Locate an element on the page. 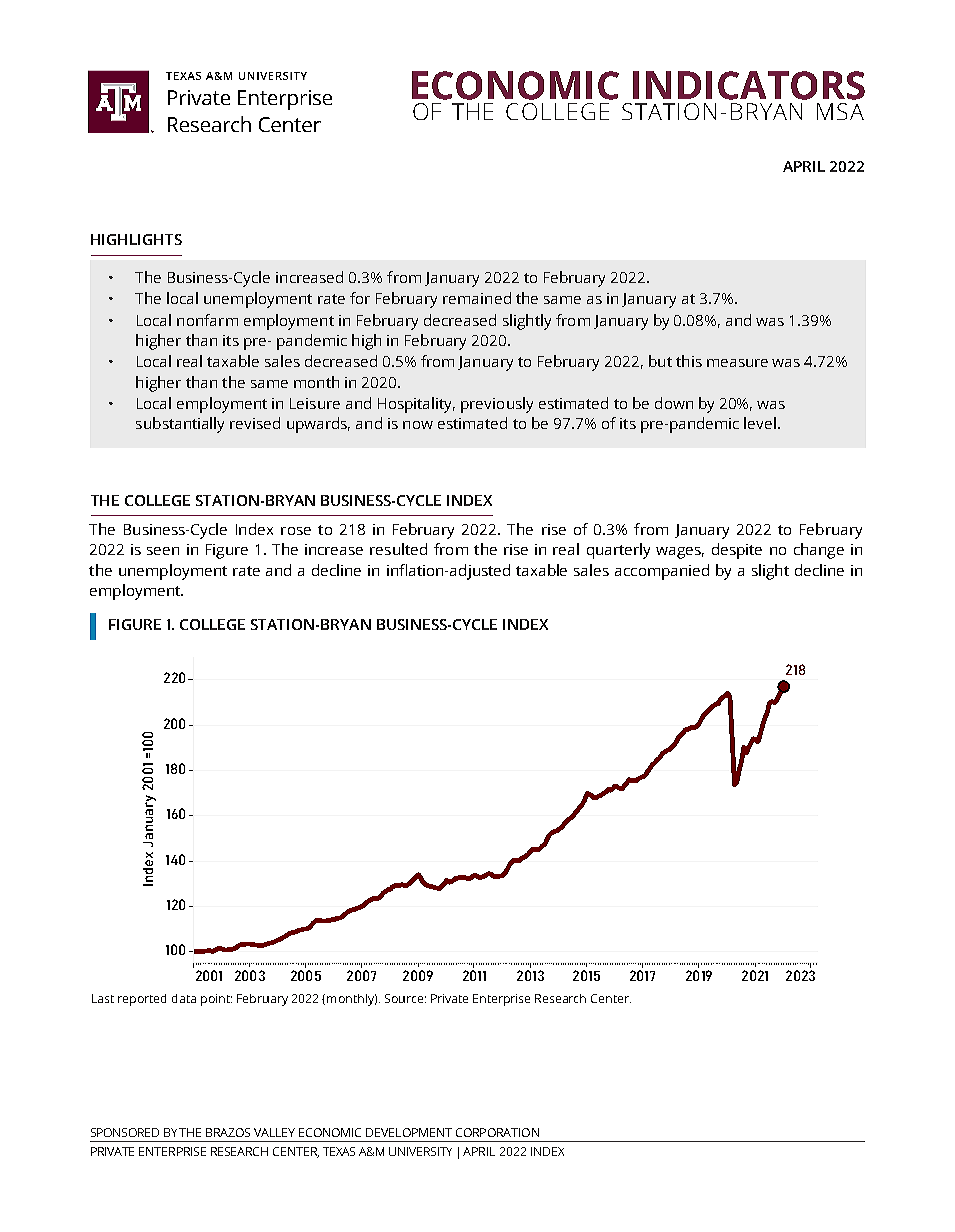  CORPORATION is located at coordinates (497, 1132).
